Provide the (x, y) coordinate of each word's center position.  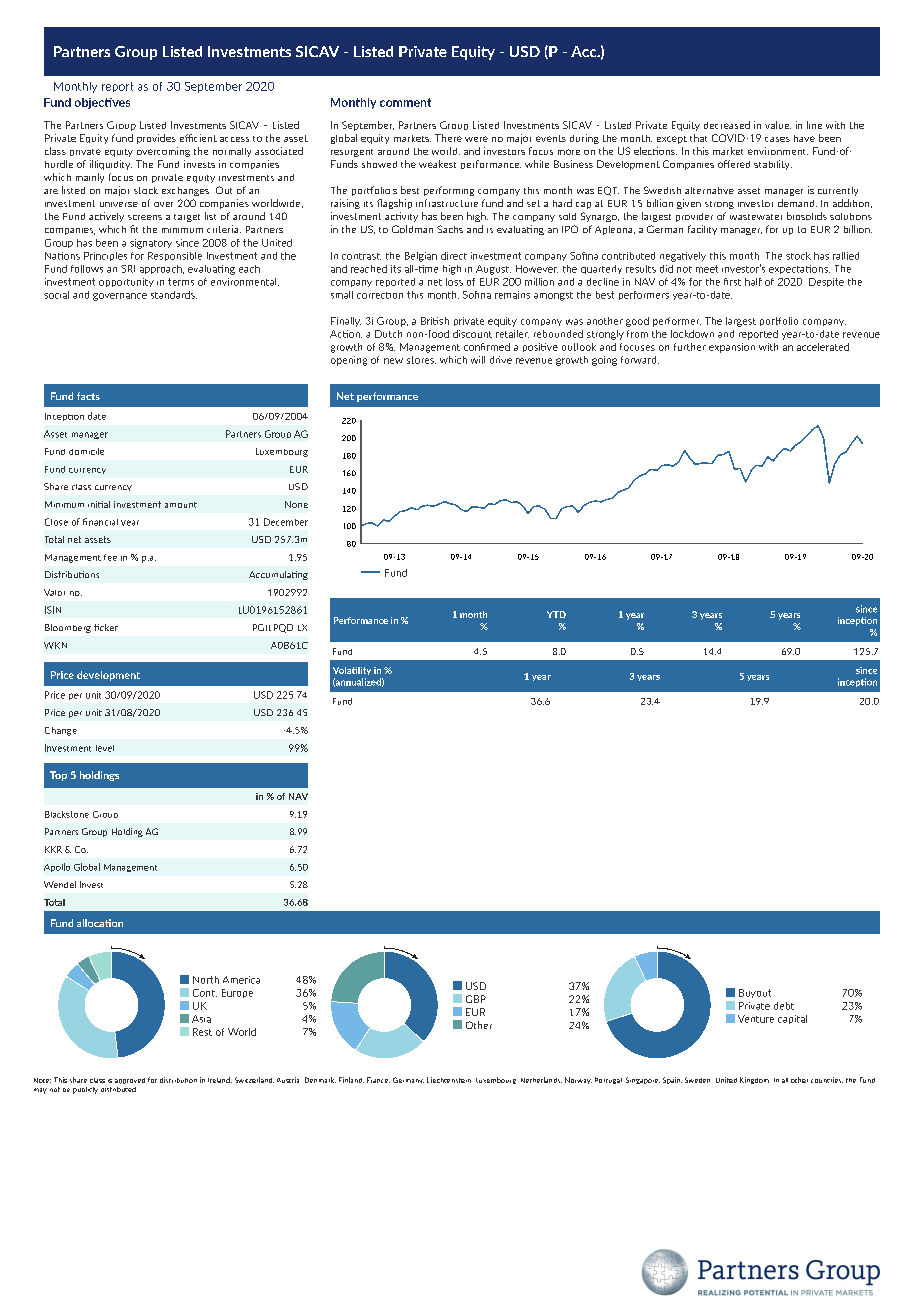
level (105, 748)
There (448, 138)
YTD (556, 614)
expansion (732, 348)
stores (421, 360)
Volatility (352, 671)
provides (156, 139)
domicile (86, 451)
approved (130, 1081)
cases (777, 139)
